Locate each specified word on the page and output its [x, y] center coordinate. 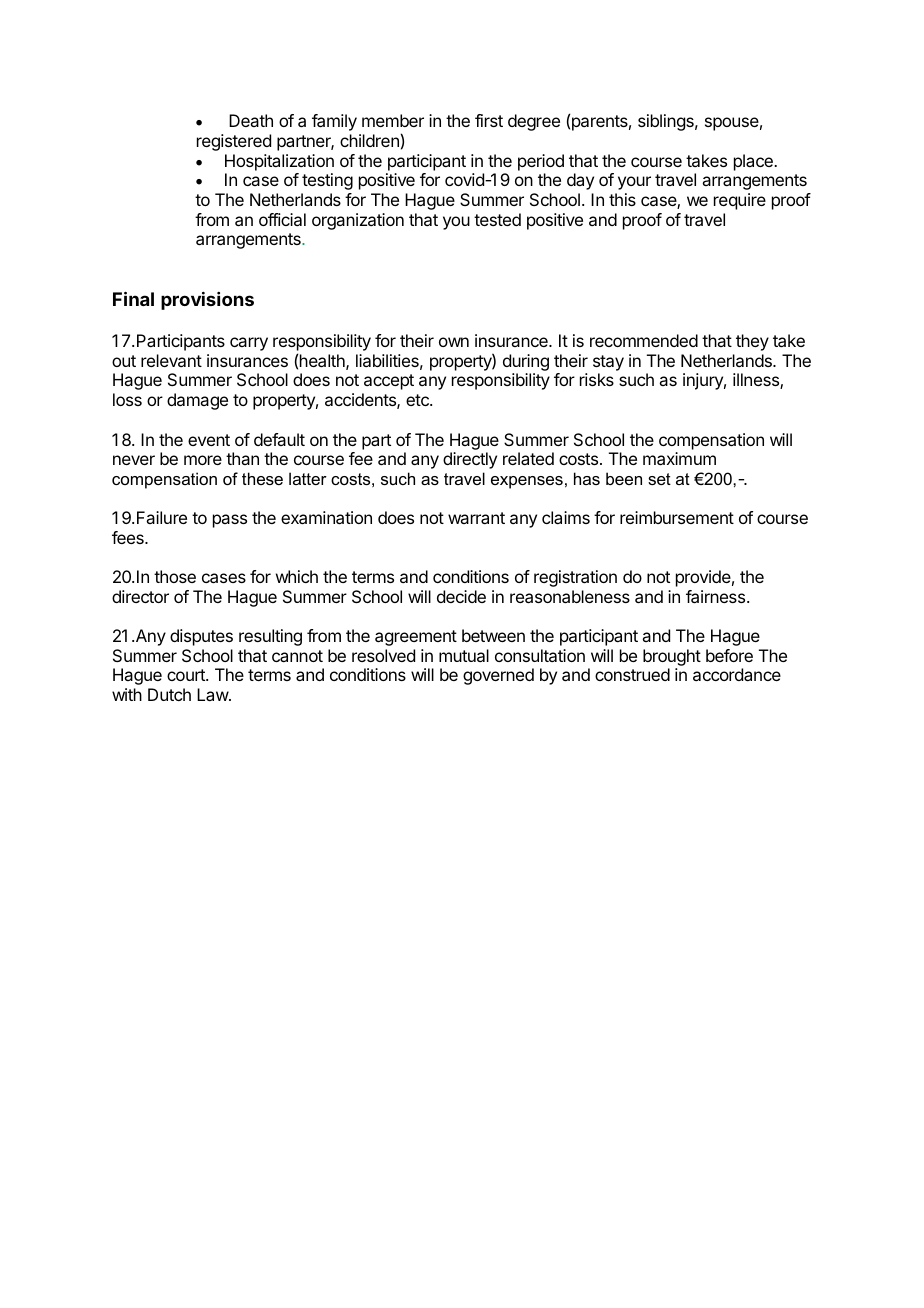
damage [197, 401]
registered [234, 142]
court [187, 675]
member [393, 120]
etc [418, 400]
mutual [464, 655]
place [754, 162]
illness [757, 381]
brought [672, 657]
